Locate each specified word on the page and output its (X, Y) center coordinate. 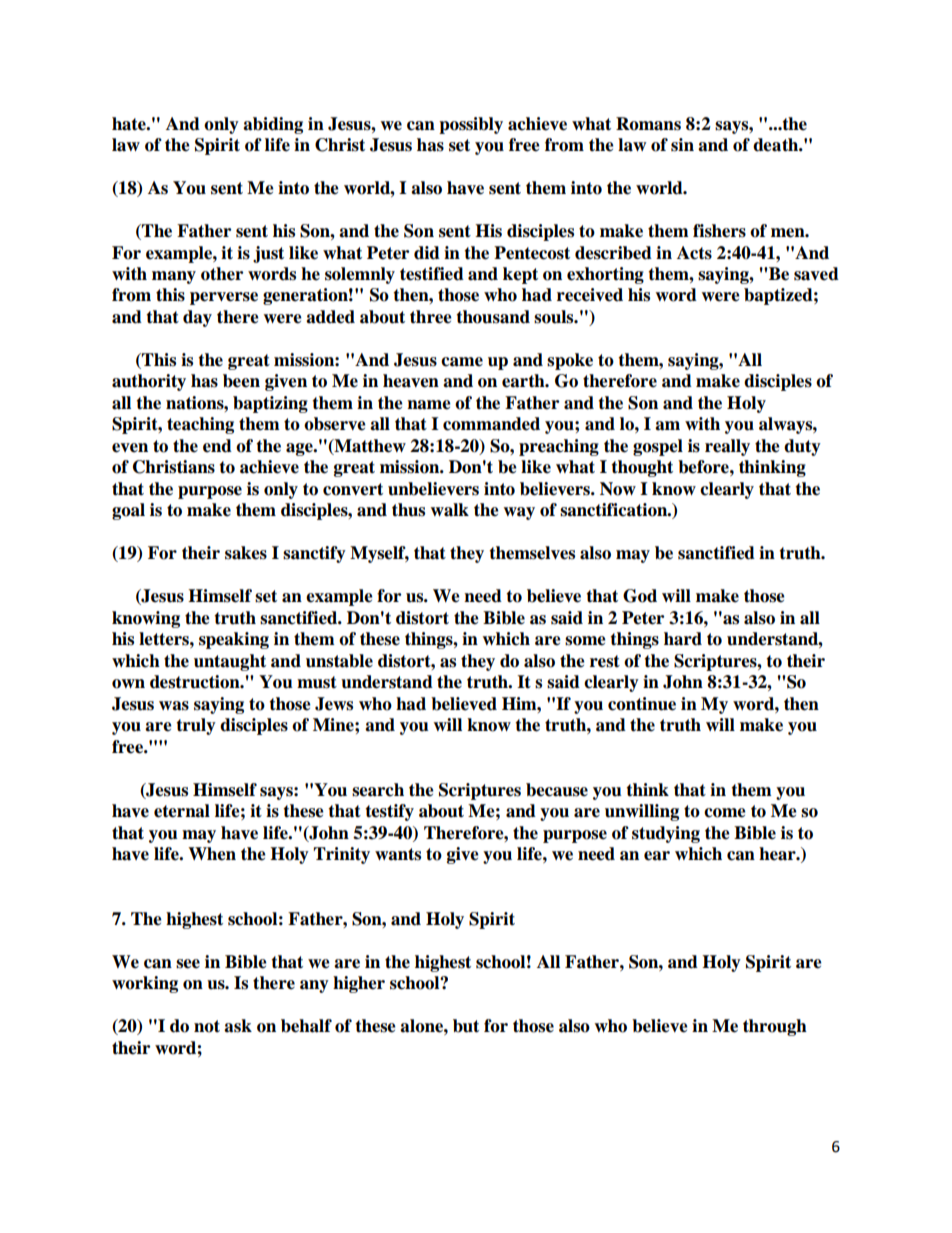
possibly (471, 125)
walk (449, 510)
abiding (273, 125)
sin (682, 145)
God (640, 596)
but (466, 1026)
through (775, 1027)
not (207, 1026)
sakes (246, 553)
